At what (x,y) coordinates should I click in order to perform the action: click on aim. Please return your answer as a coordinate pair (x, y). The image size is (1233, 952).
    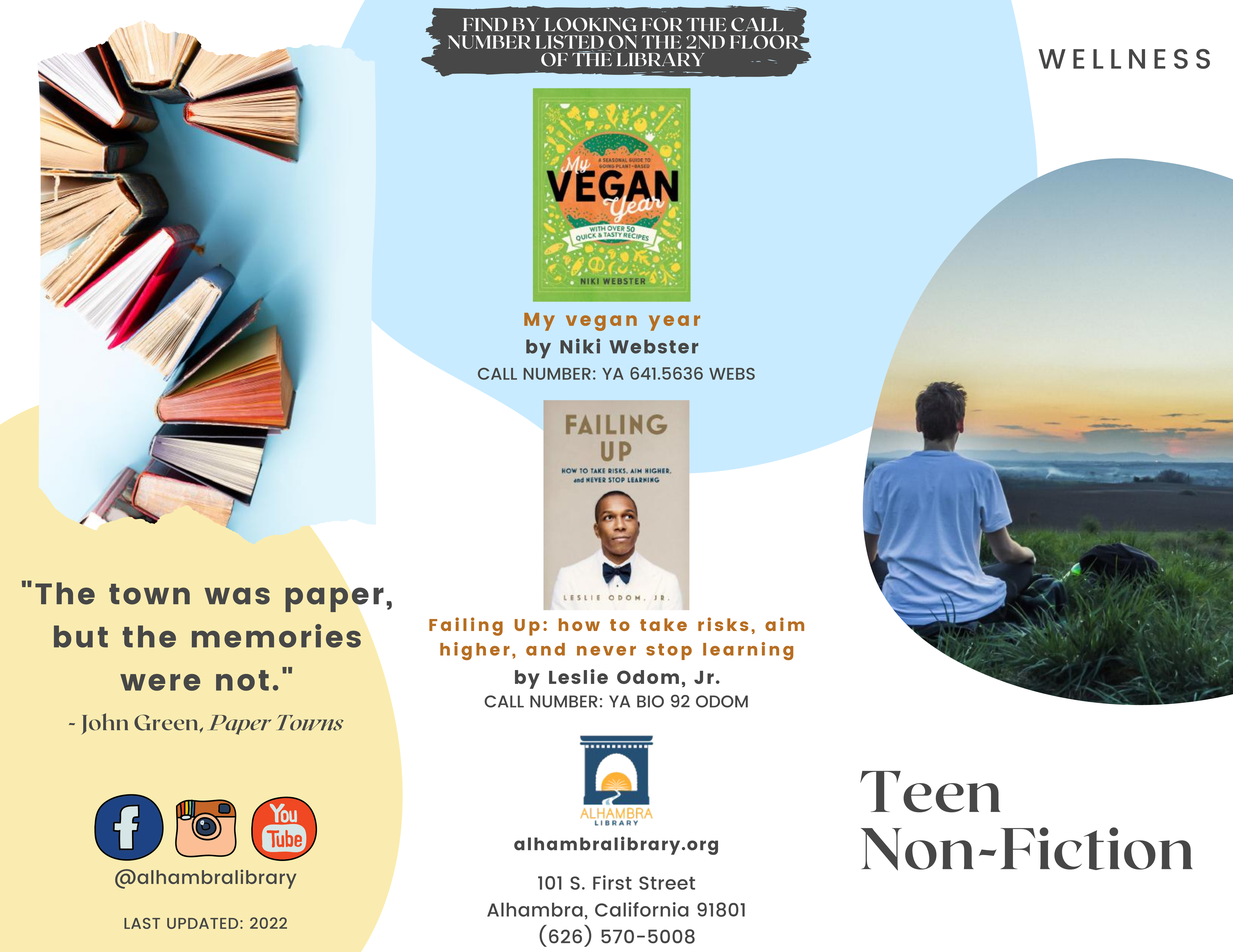
    Looking at the image, I should click on (784, 624).
